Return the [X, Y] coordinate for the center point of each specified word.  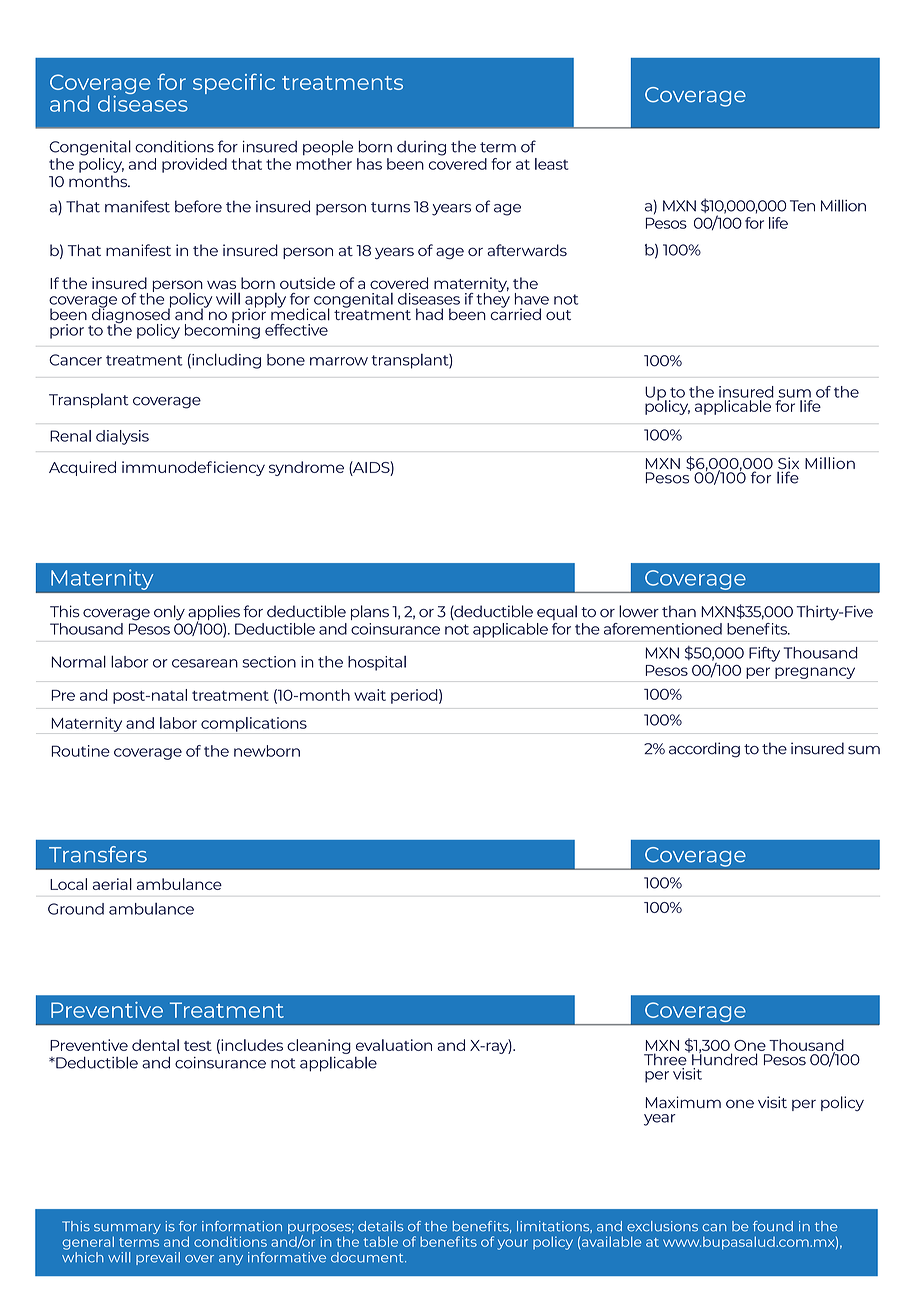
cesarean [205, 663]
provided [194, 165]
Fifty [764, 654]
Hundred [724, 1058]
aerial [112, 884]
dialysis [122, 437]
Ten [802, 206]
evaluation [394, 1045]
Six [788, 464]
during [421, 148]
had [429, 314]
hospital [377, 663]
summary [127, 1230]
